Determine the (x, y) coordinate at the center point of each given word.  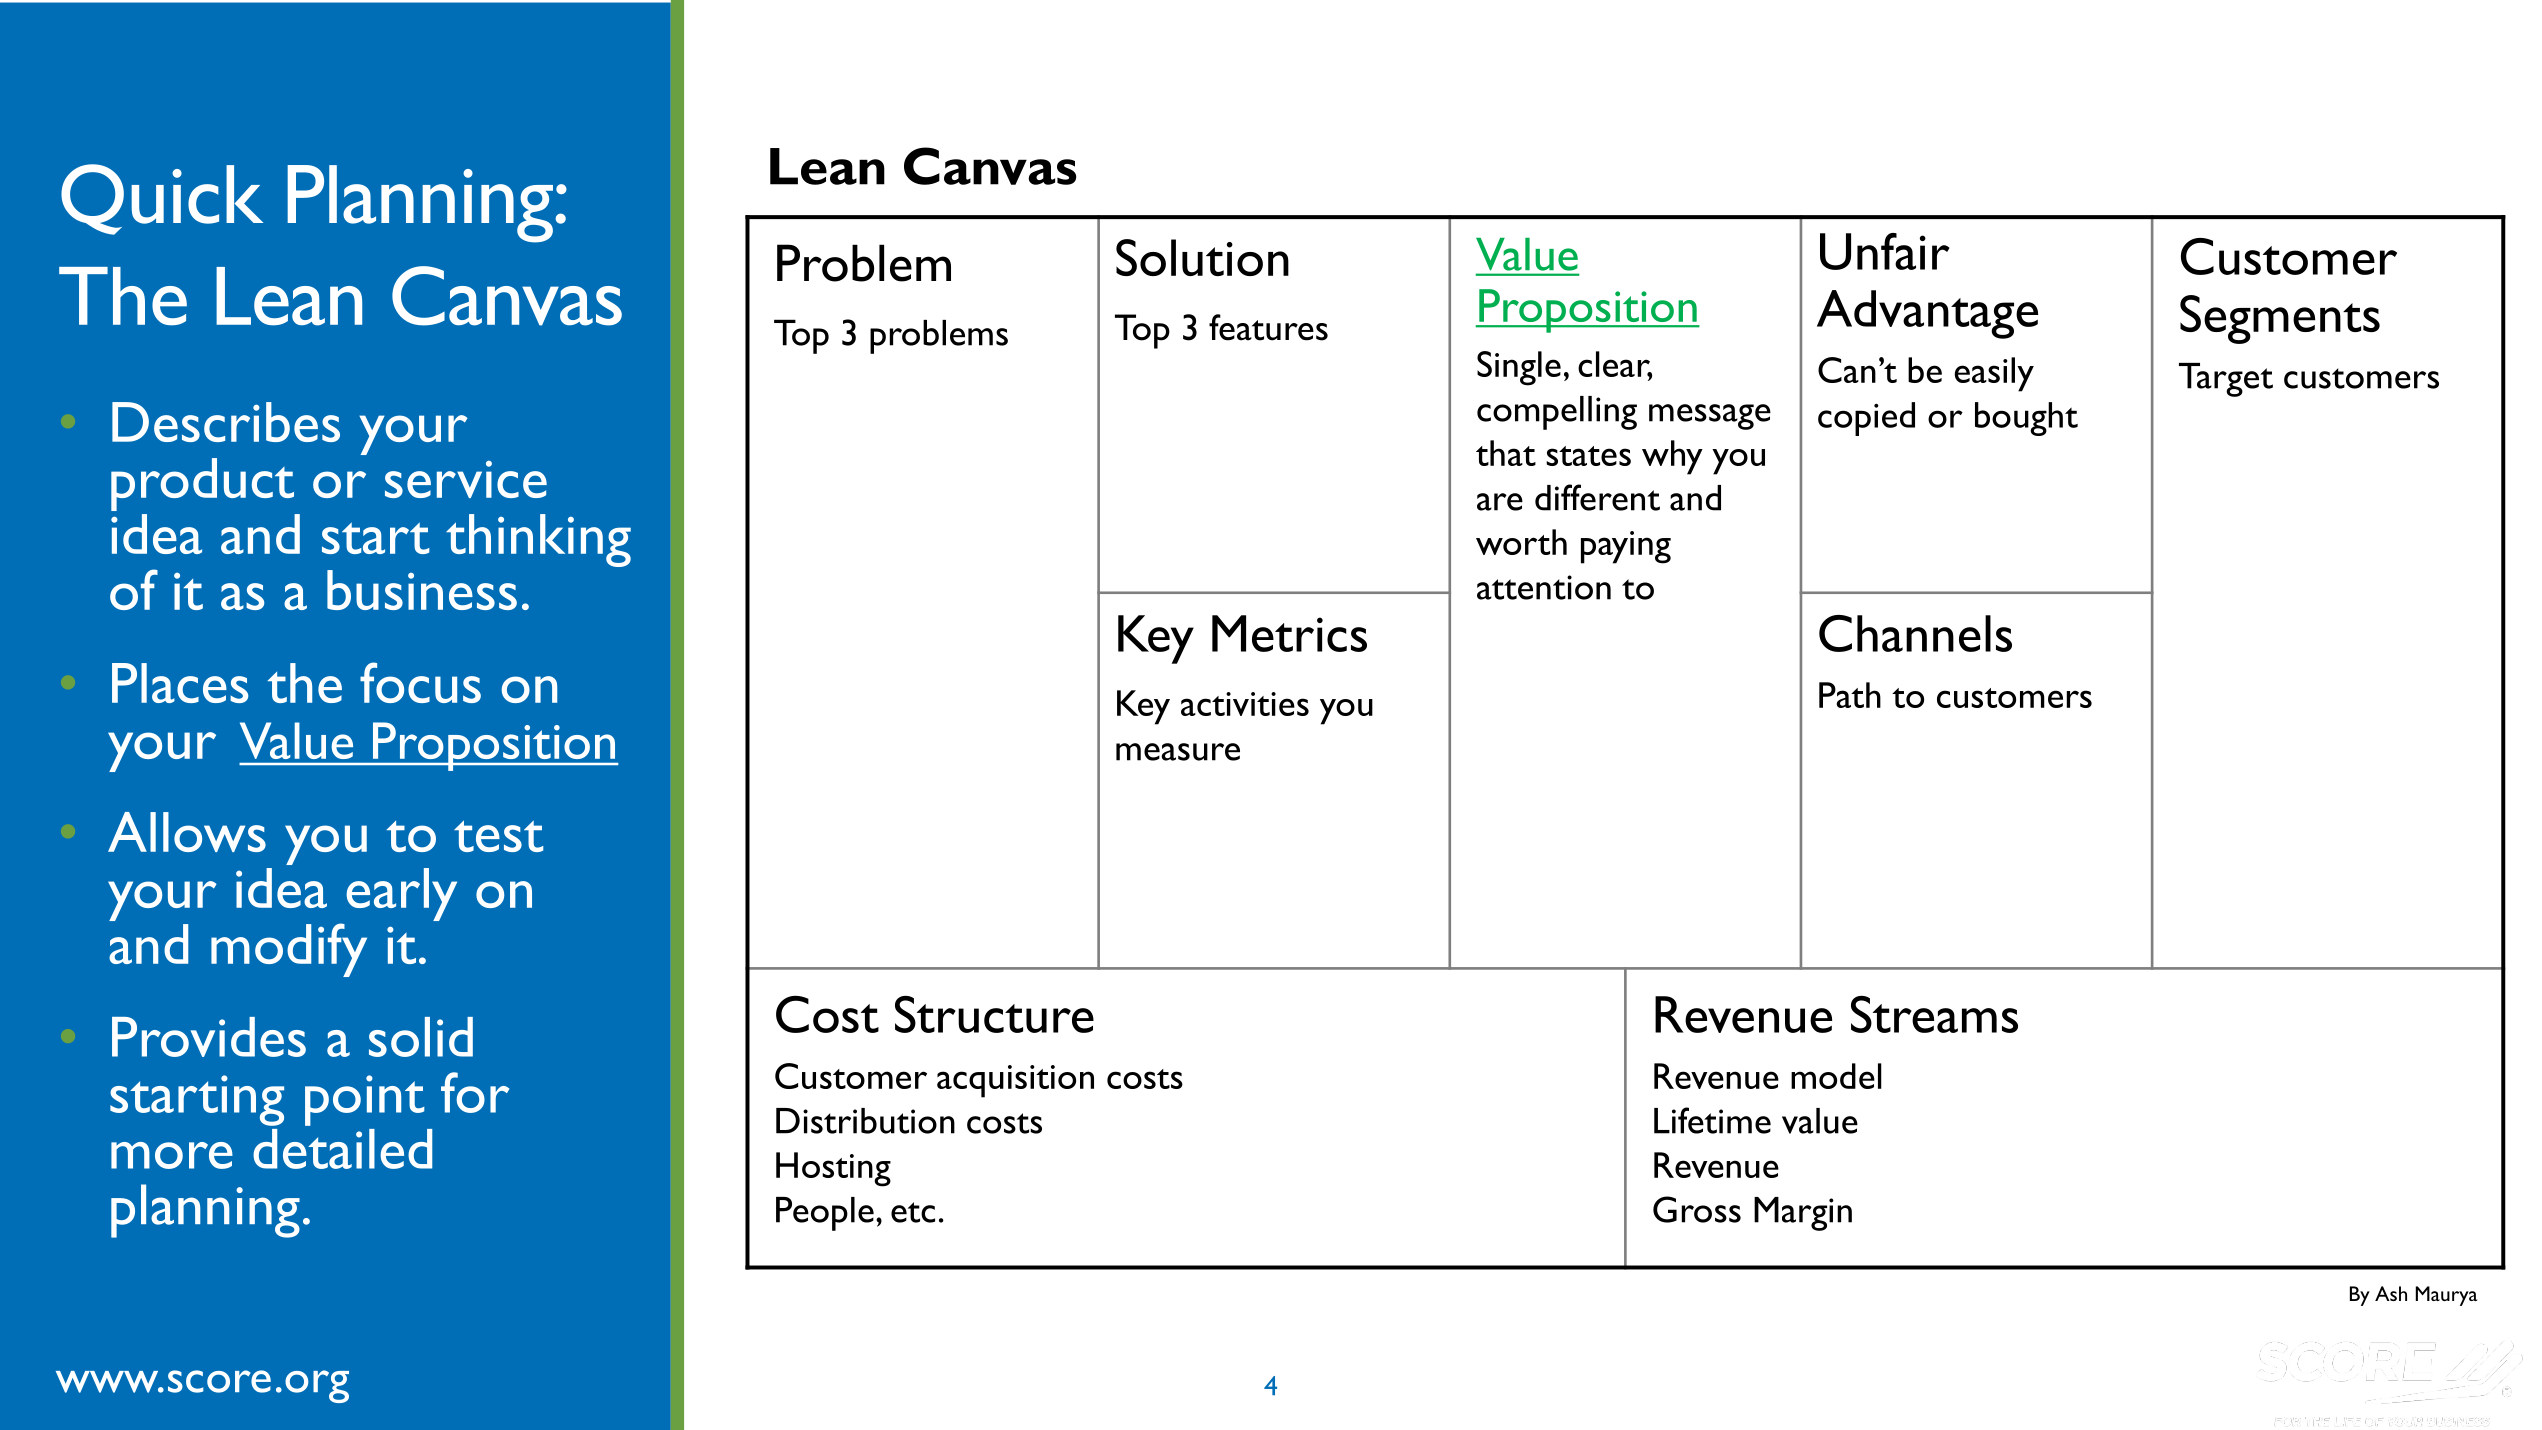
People (825, 1214)
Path (1850, 695)
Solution (1202, 257)
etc (913, 1212)
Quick (162, 199)
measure (1178, 752)
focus (420, 682)
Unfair (1885, 251)
